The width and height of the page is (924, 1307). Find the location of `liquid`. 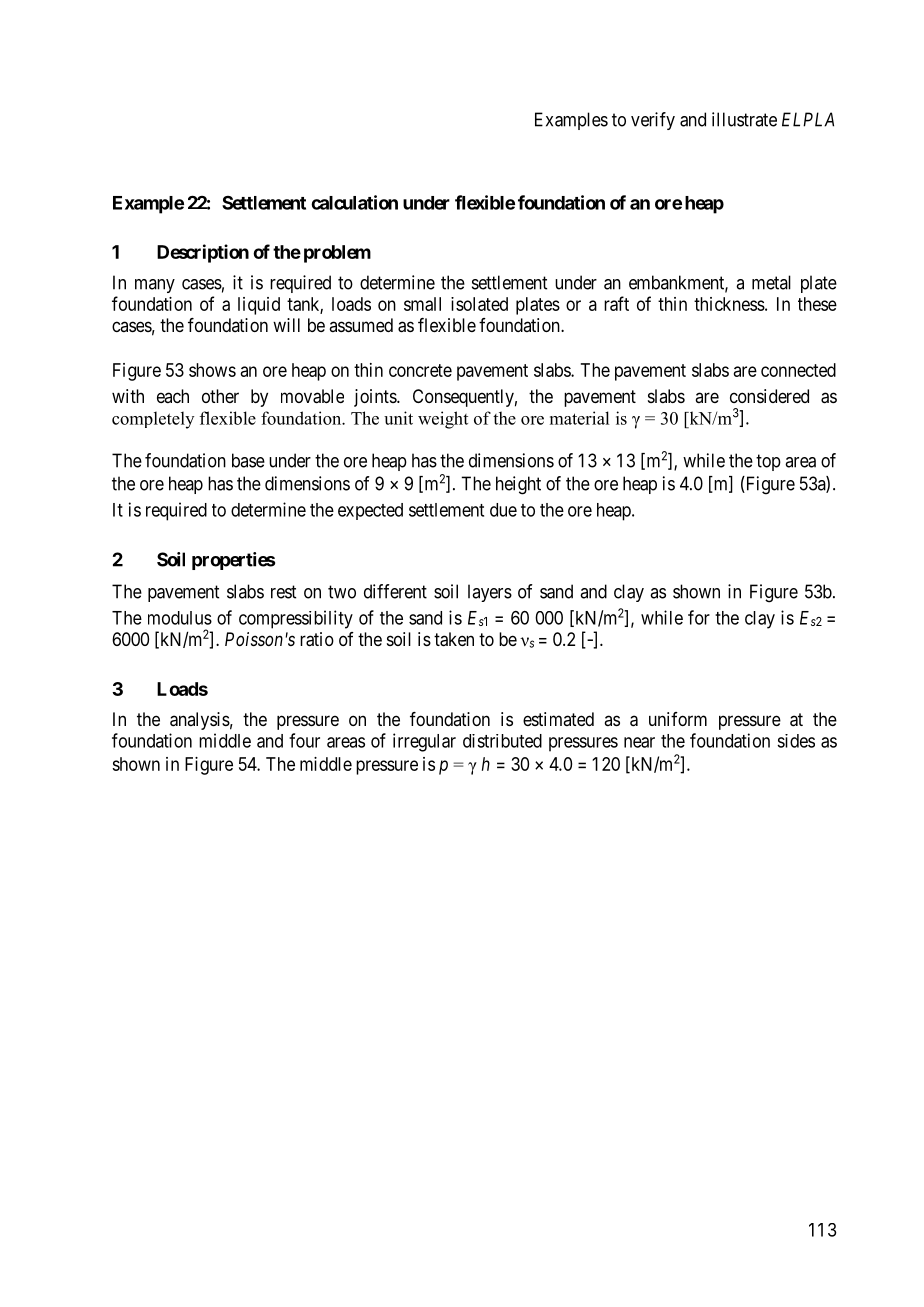

liquid is located at coordinates (259, 306).
